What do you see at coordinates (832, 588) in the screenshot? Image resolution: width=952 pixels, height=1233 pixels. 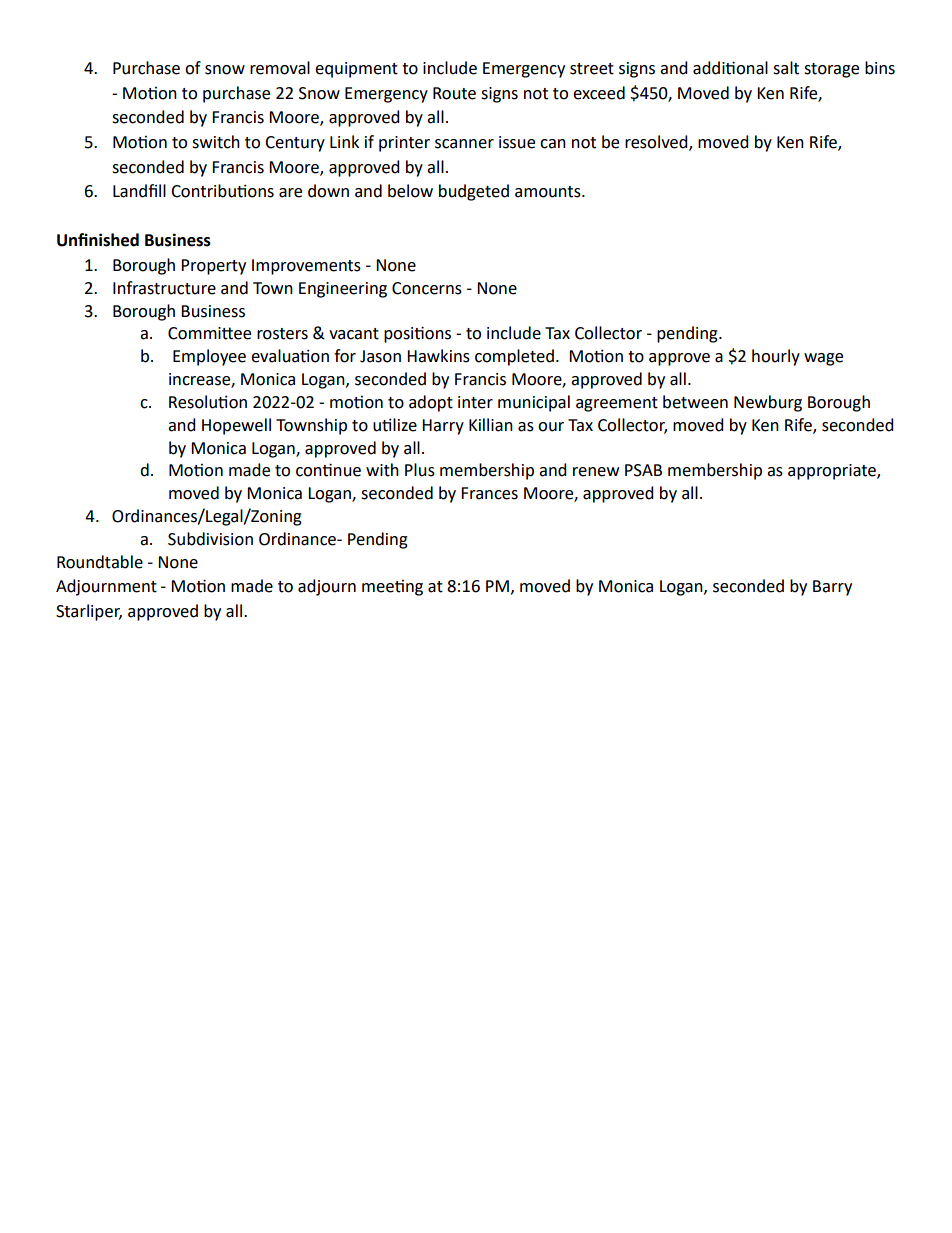 I see `Barry` at bounding box center [832, 588].
